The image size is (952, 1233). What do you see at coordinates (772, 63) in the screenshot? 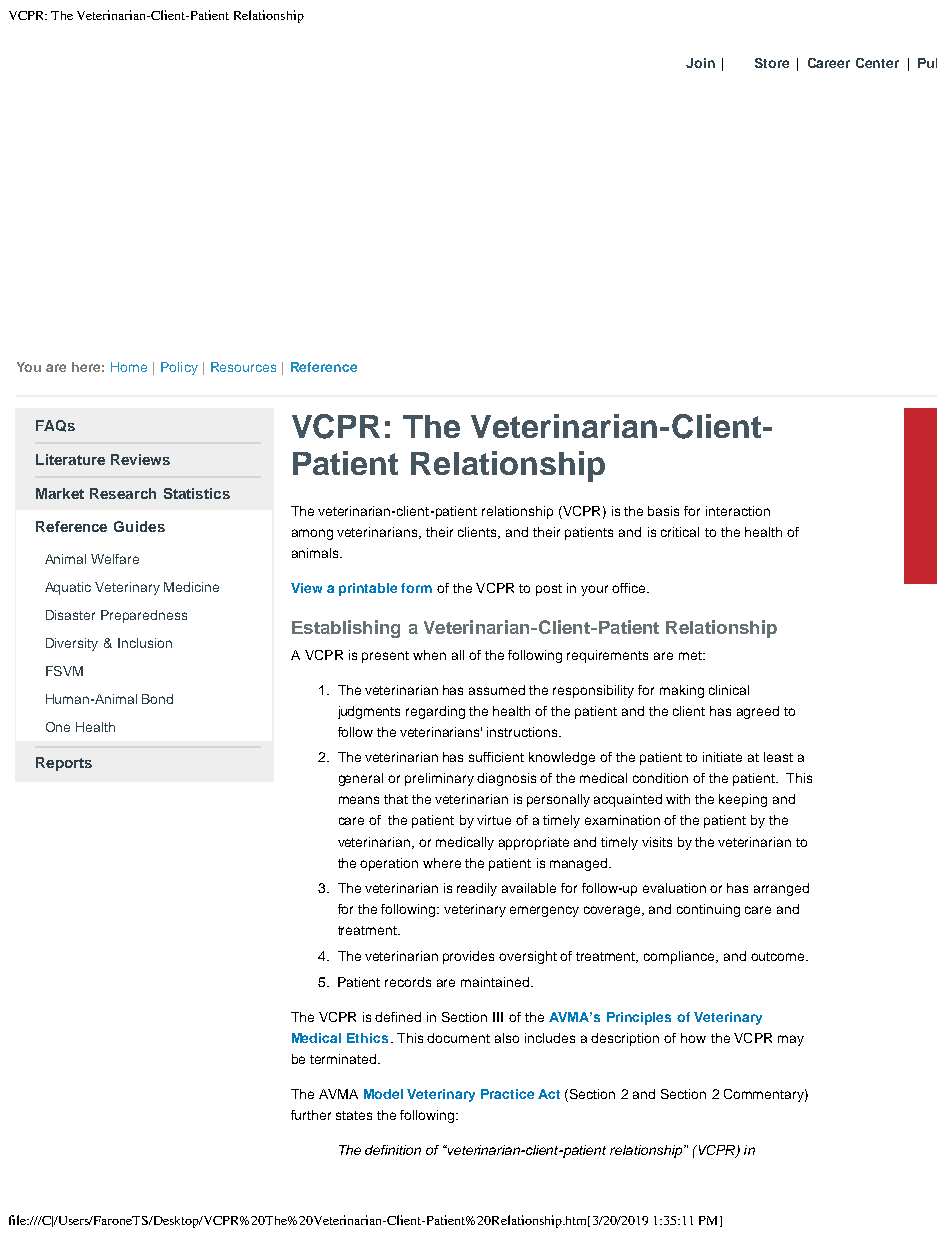
I see `Store` at bounding box center [772, 63].
